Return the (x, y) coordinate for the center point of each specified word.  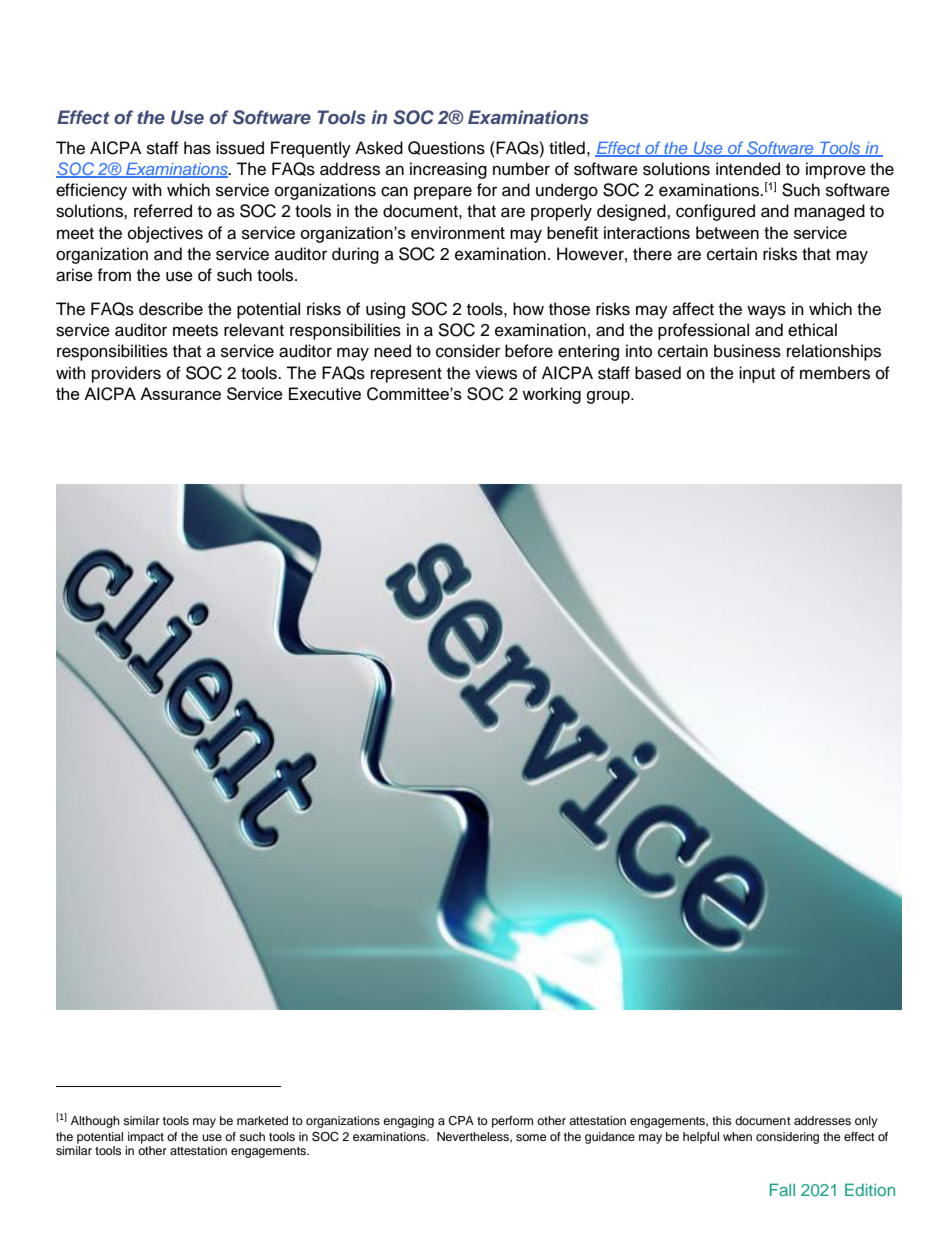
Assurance (180, 393)
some (531, 1137)
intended (748, 169)
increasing (448, 170)
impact (146, 1138)
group (609, 397)
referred (163, 211)
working (551, 395)
